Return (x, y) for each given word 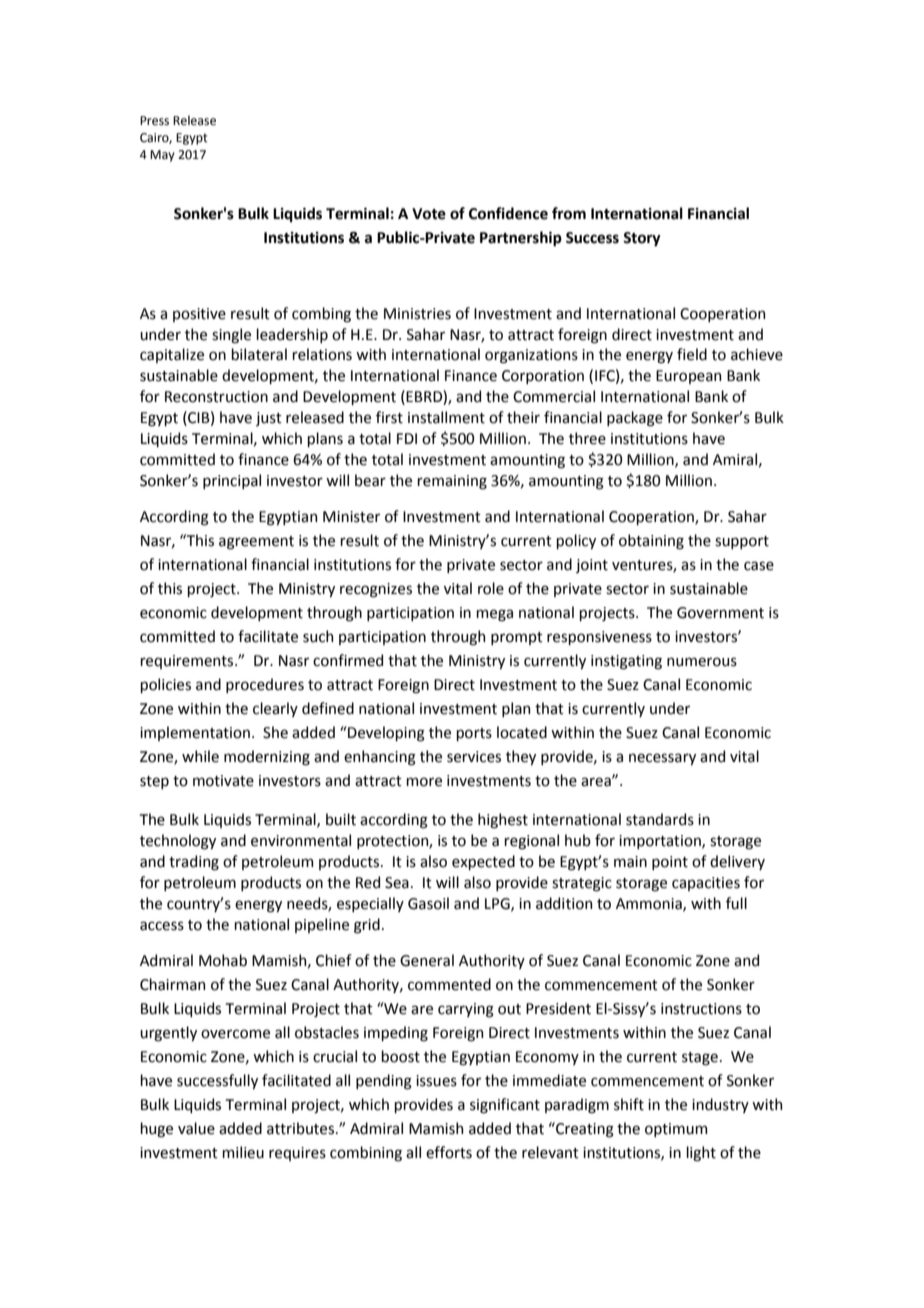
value (196, 1128)
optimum (676, 1130)
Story (642, 239)
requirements (188, 662)
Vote (429, 214)
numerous (702, 662)
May (162, 156)
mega (494, 615)
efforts (449, 1152)
